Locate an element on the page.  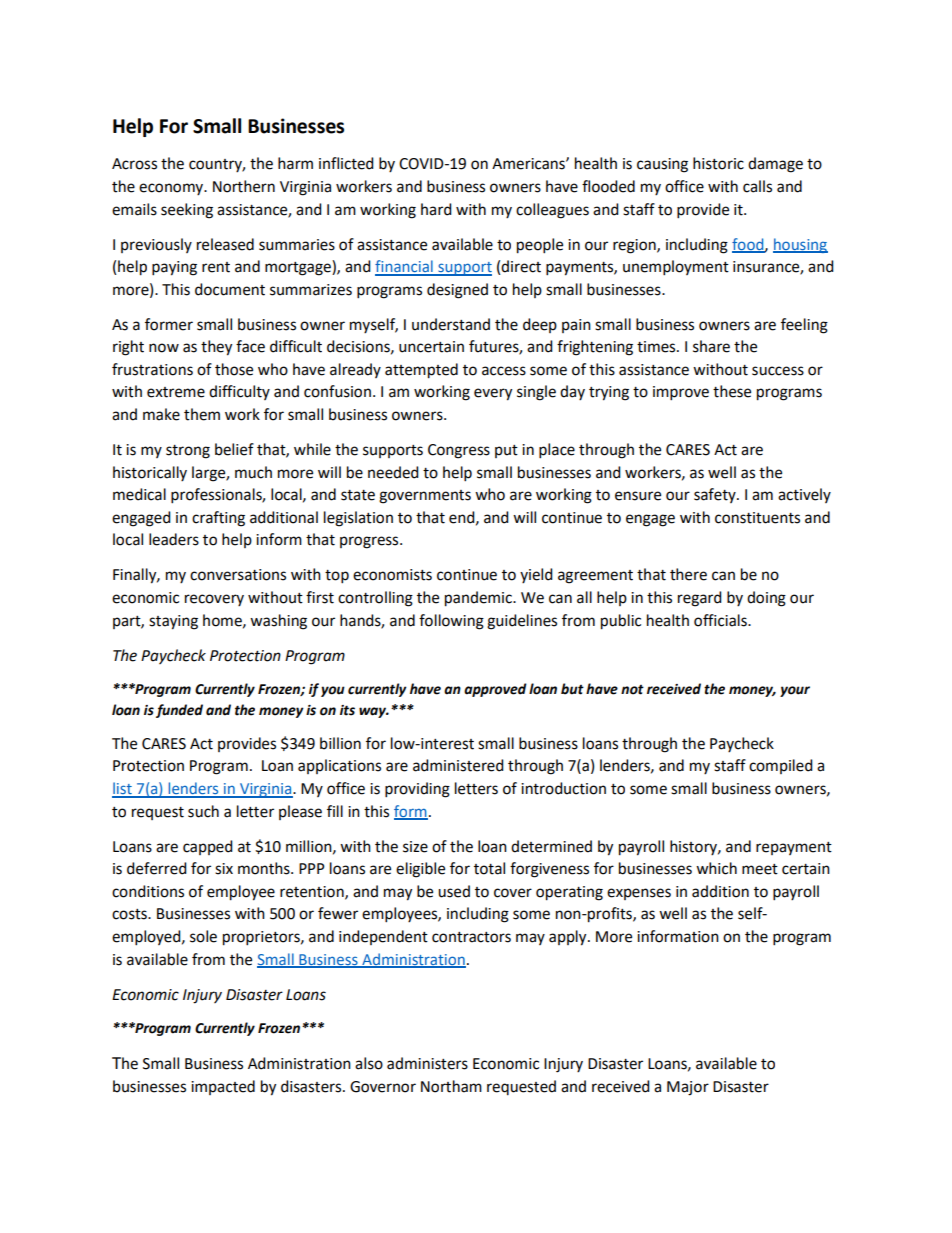
impacted is located at coordinates (223, 1087).
